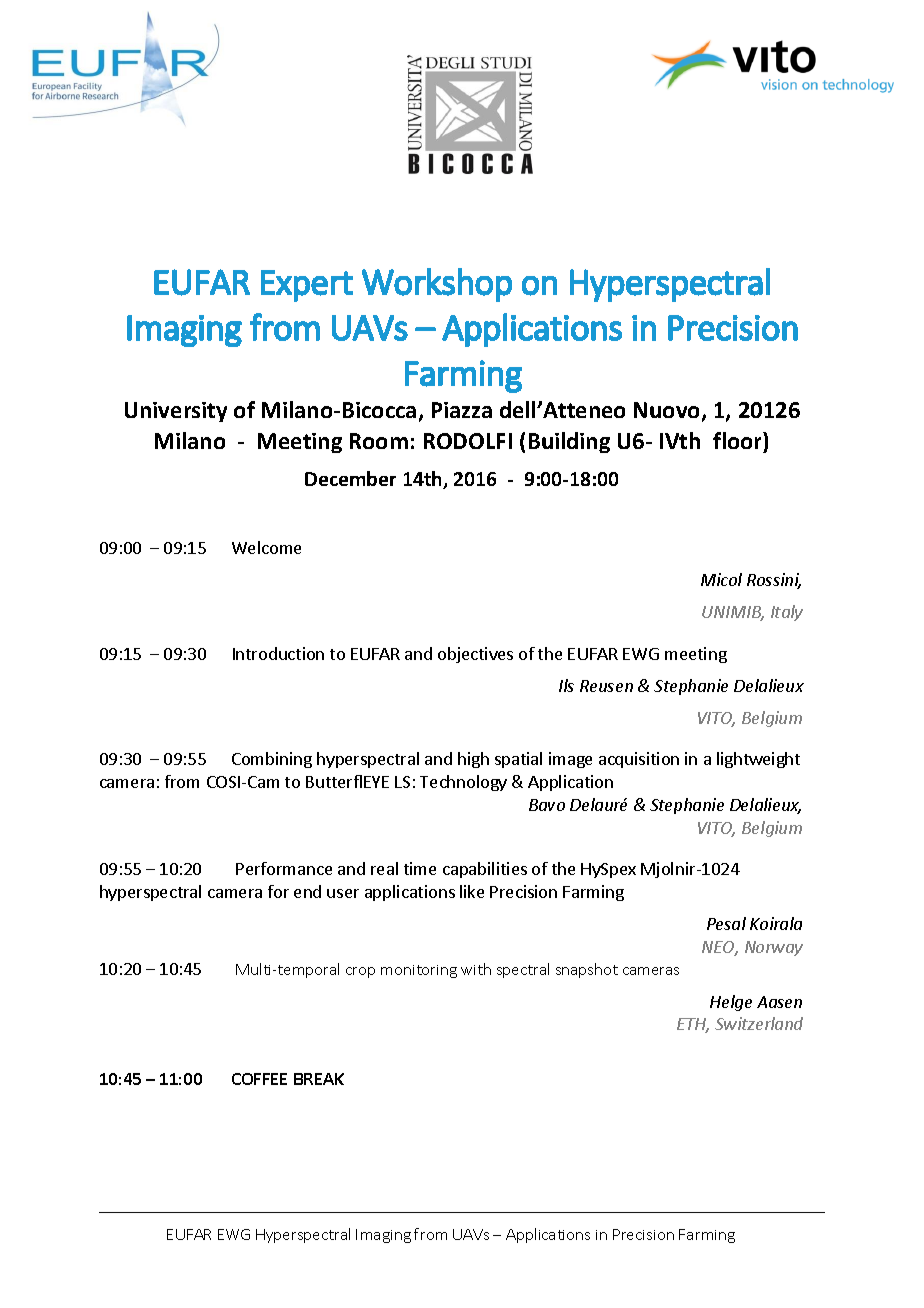 This image has height=1308, width=924. What do you see at coordinates (379, 441) in the image?
I see `Room` at bounding box center [379, 441].
